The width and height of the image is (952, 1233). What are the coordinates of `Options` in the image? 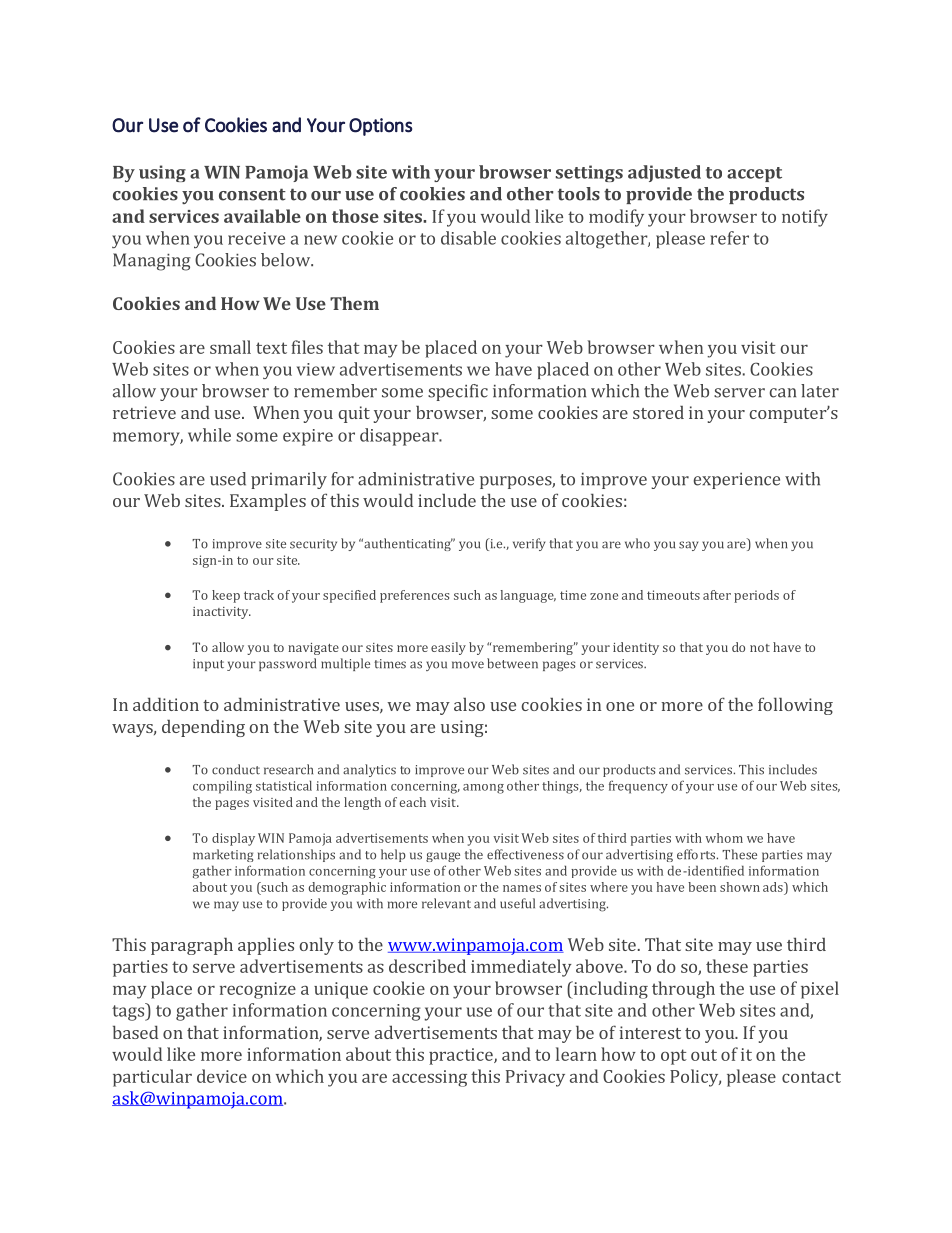 It's located at (380, 127).
